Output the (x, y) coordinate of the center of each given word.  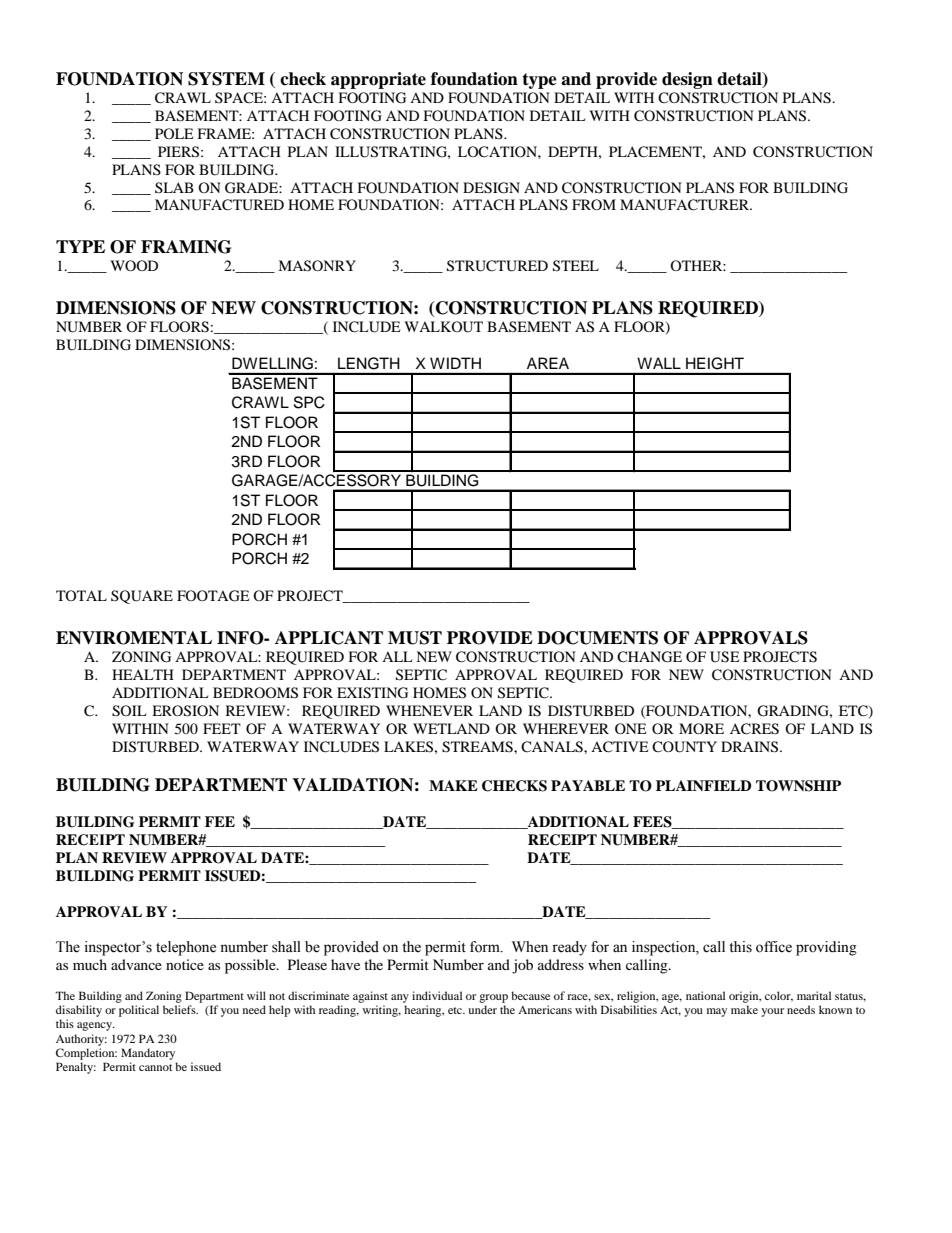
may (717, 1012)
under (482, 1009)
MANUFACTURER (686, 205)
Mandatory (148, 1054)
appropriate (378, 80)
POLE (174, 133)
